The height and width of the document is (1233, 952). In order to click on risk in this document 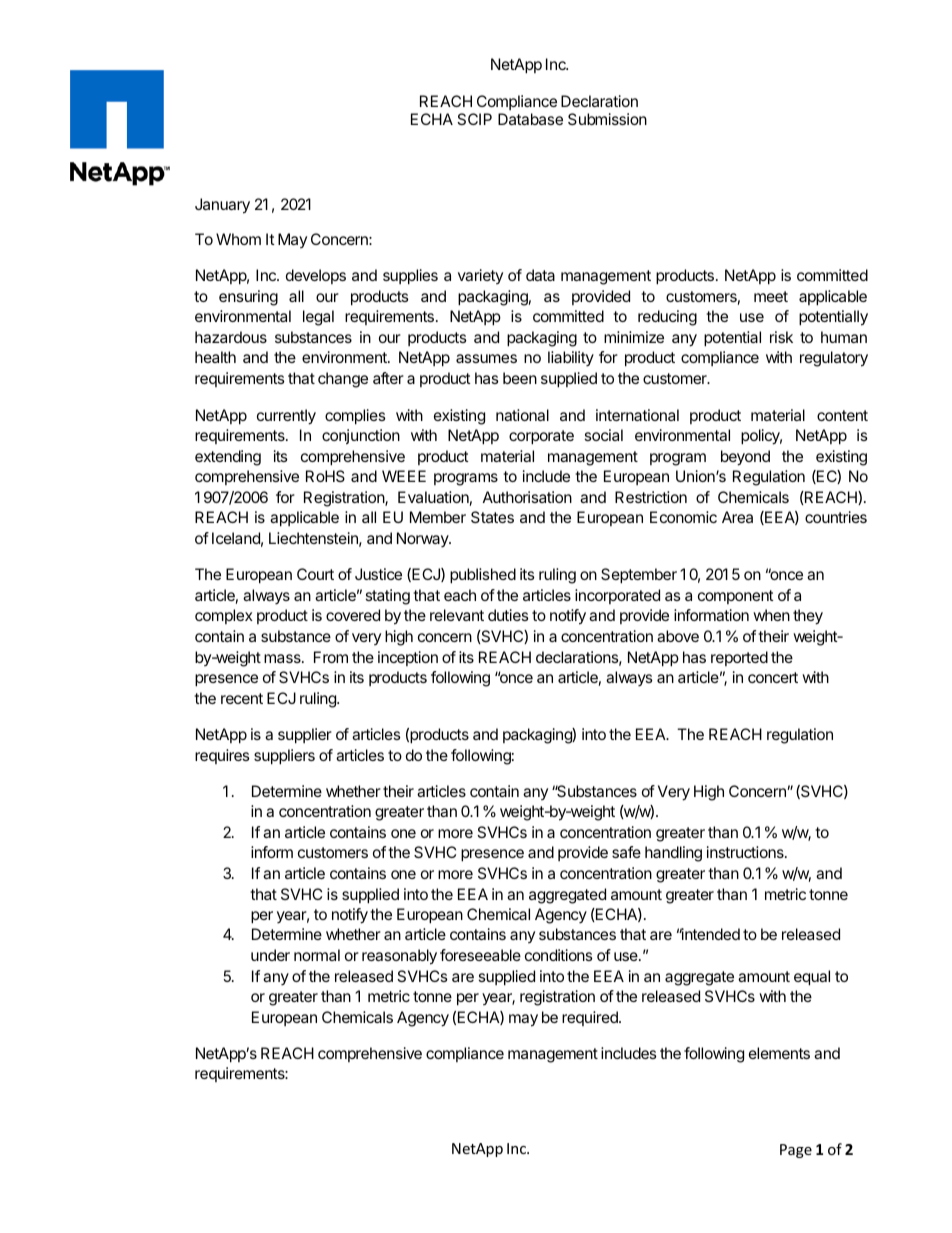, I will do `click(781, 337)`.
